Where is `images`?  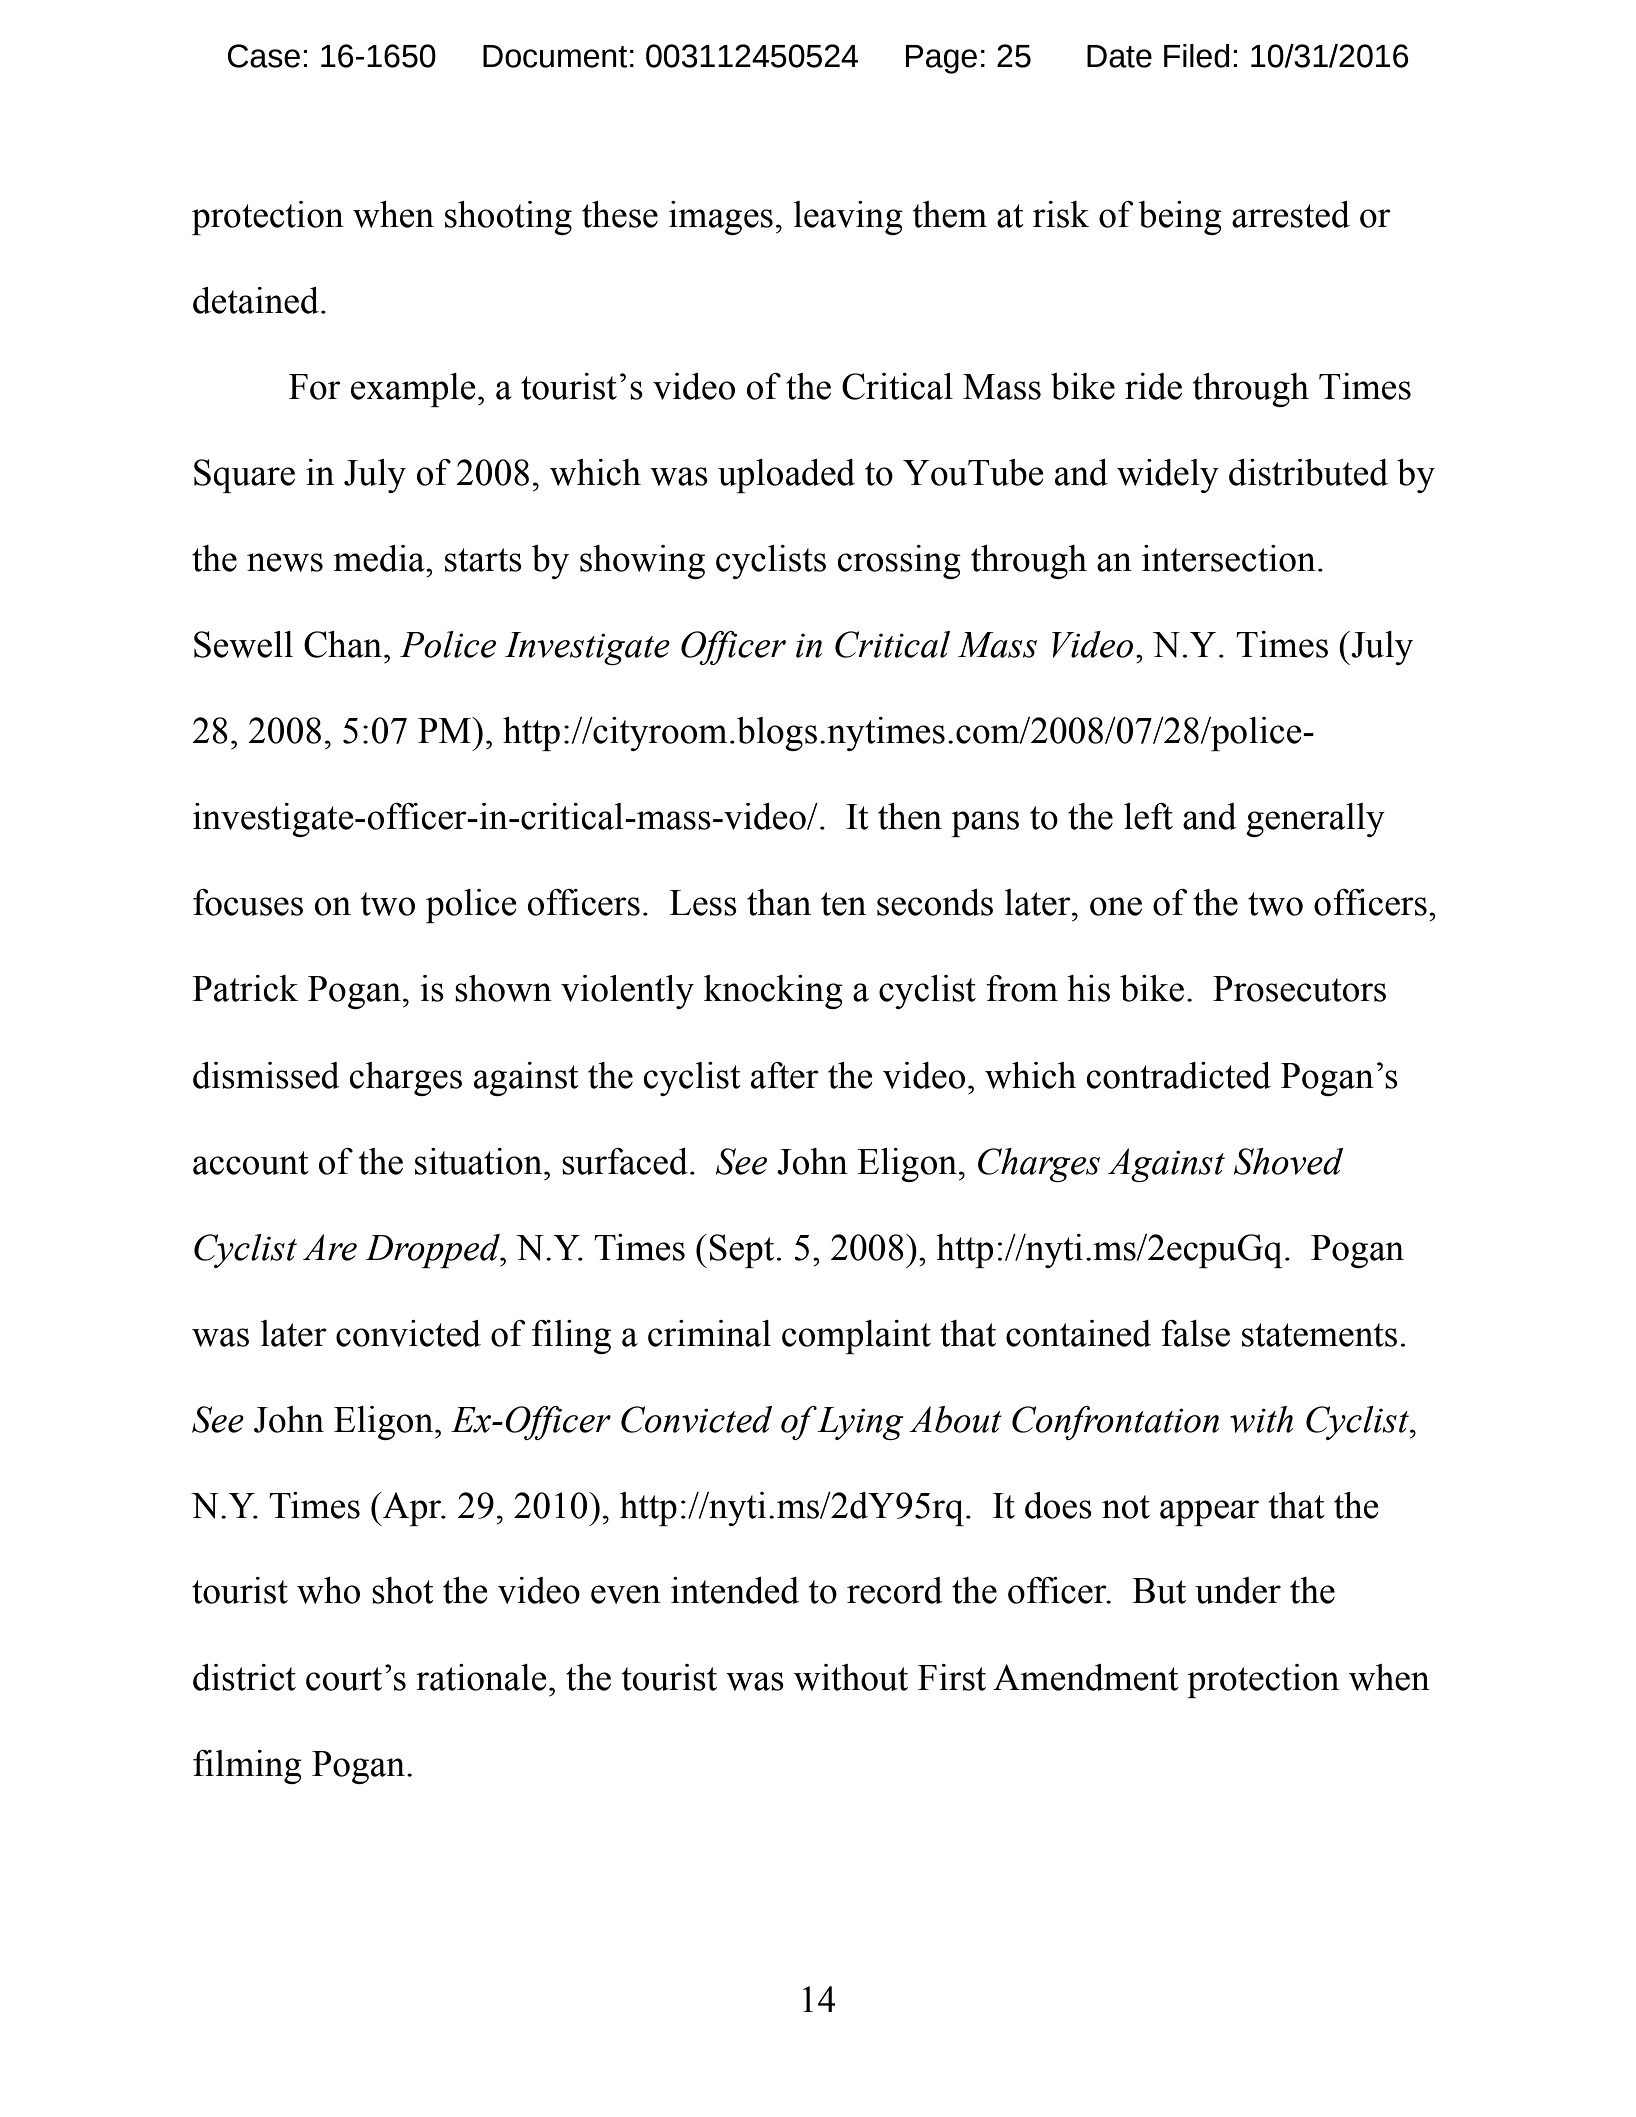 images is located at coordinates (721, 218).
